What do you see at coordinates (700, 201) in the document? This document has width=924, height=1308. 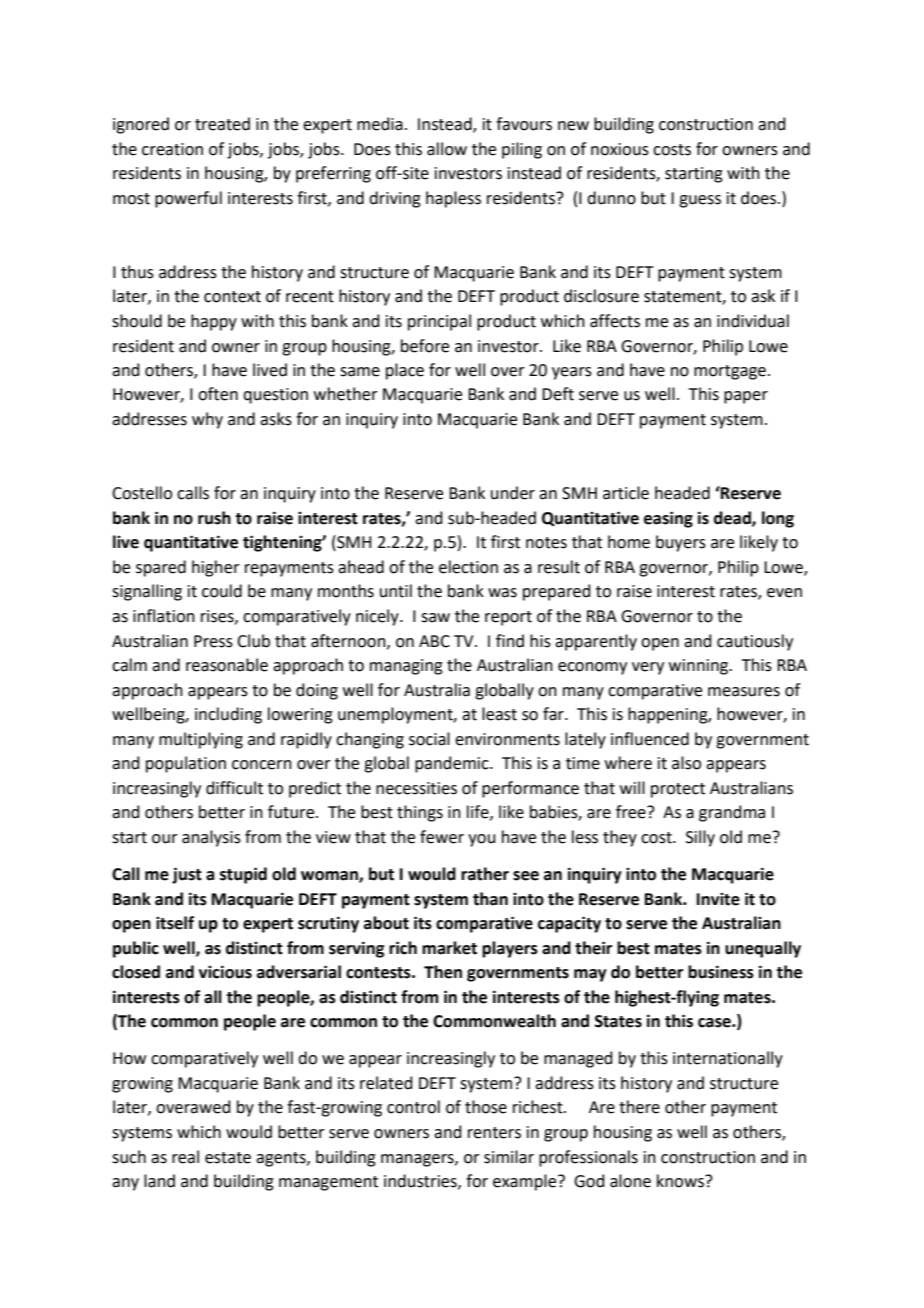 I see `guess` at bounding box center [700, 201].
